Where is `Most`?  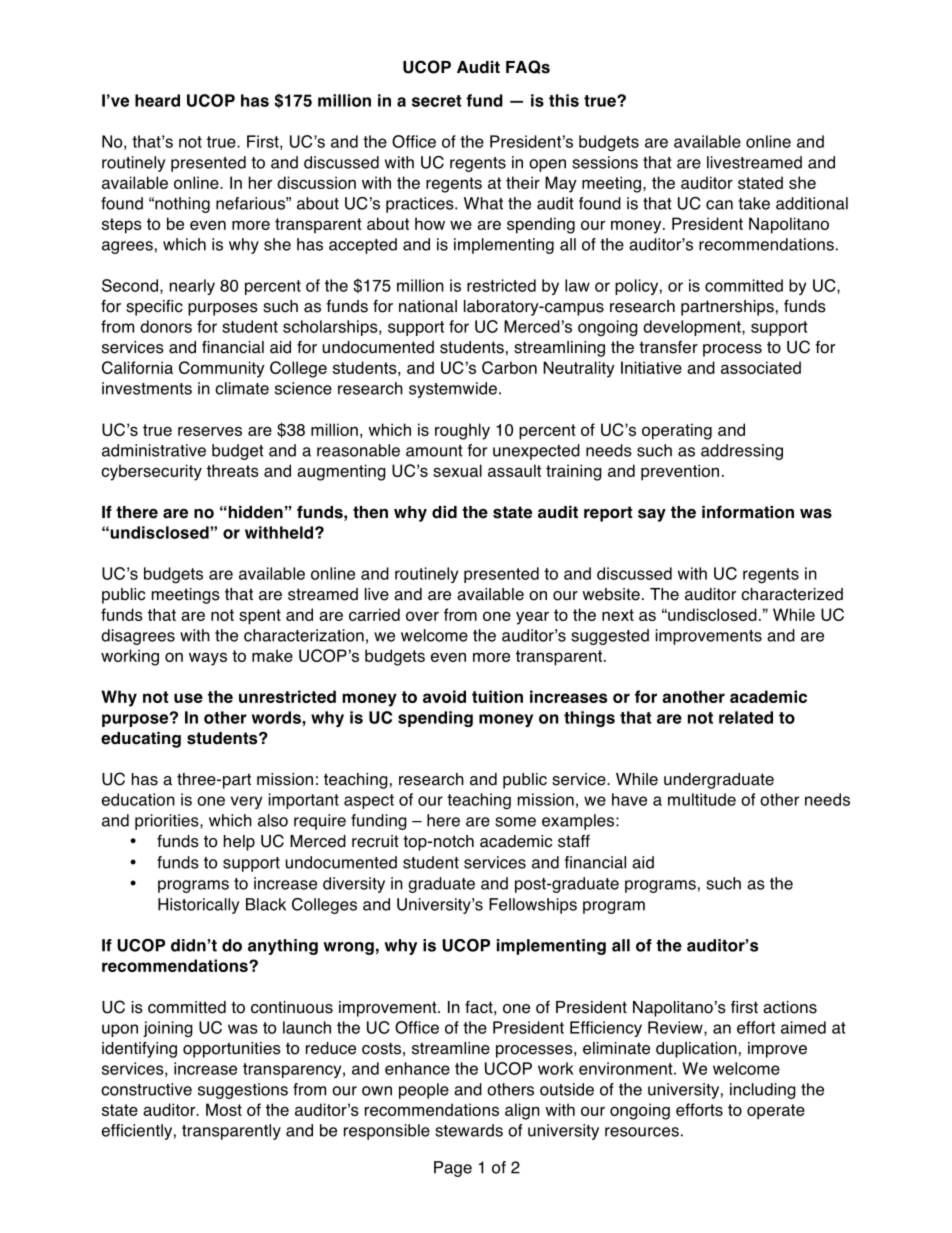 Most is located at coordinates (224, 1109).
